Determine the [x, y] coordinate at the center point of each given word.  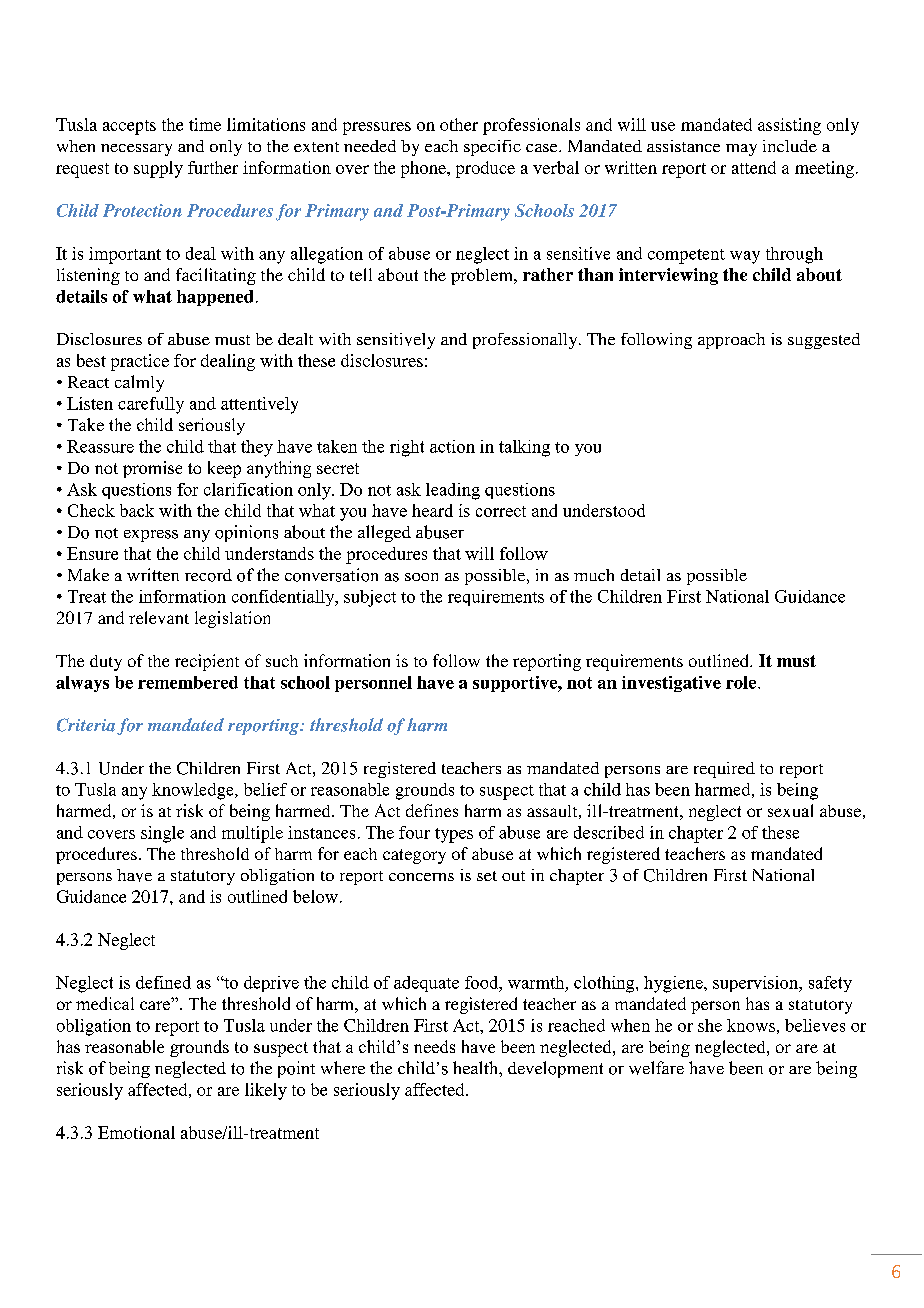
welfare [656, 1068]
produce [485, 169]
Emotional [136, 1132]
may [741, 150]
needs [434, 1046]
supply [158, 169]
